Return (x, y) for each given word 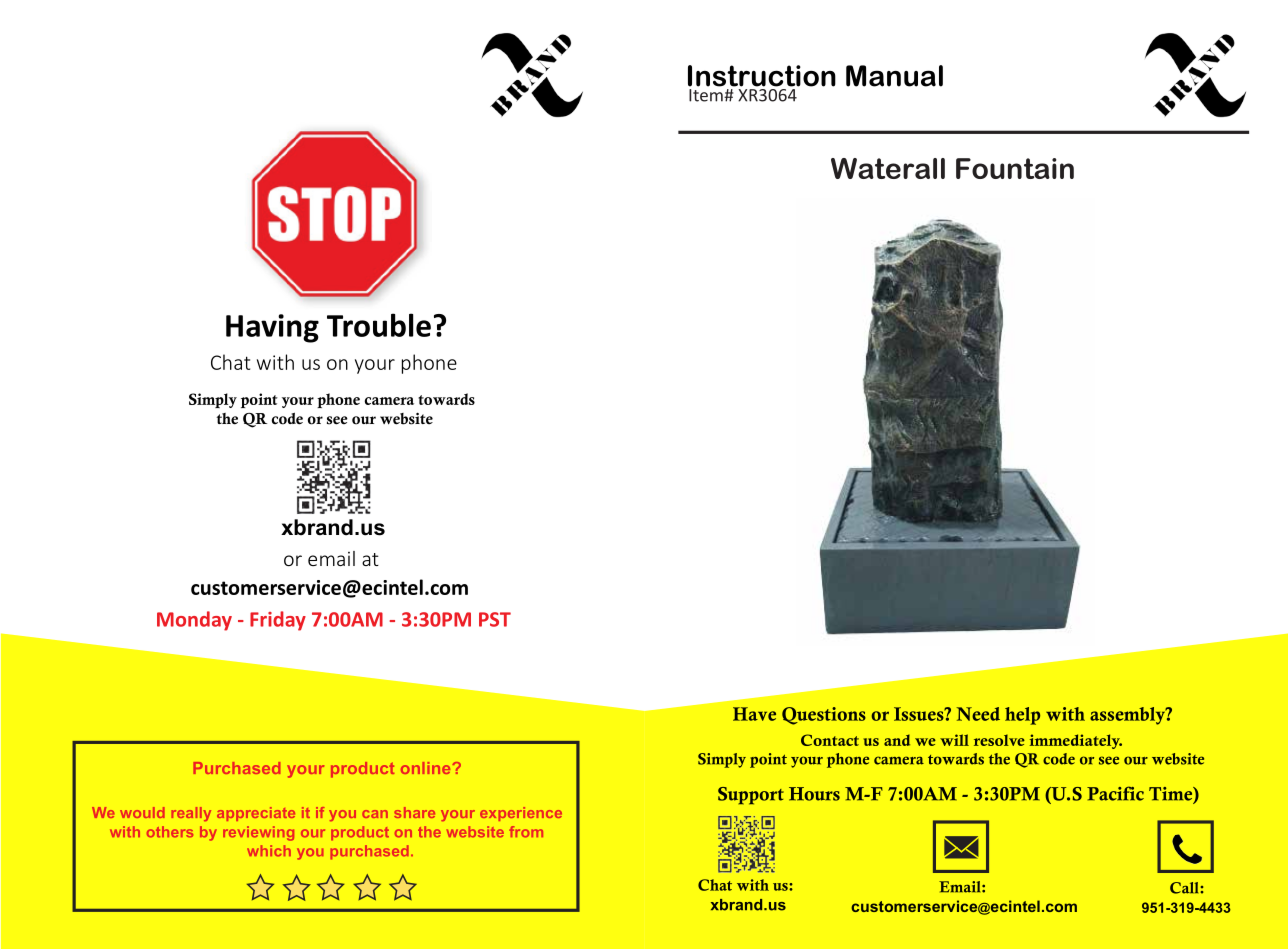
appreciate (256, 814)
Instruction (762, 76)
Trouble (379, 325)
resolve (999, 740)
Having (272, 328)
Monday (194, 621)
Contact (830, 740)
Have (754, 714)
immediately (1076, 741)
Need (978, 714)
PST (495, 619)
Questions (824, 716)
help (1022, 716)
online (427, 768)
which (269, 850)
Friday (278, 621)
